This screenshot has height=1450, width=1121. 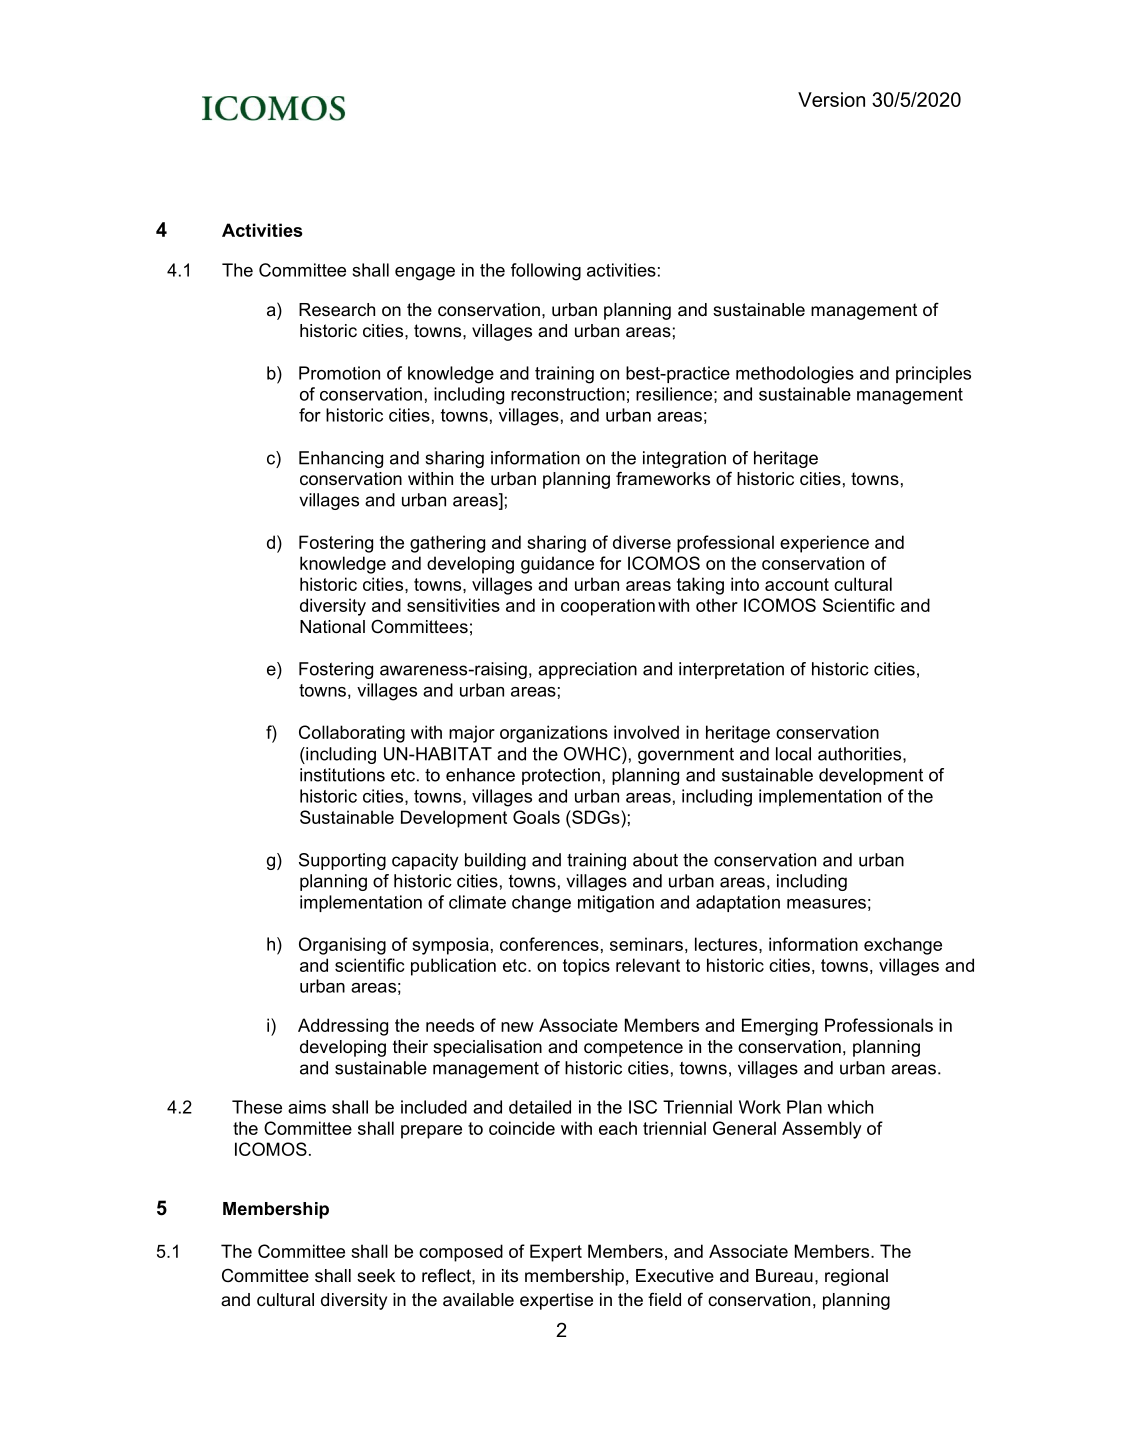 What do you see at coordinates (376, 1276) in the screenshot?
I see `seek` at bounding box center [376, 1276].
